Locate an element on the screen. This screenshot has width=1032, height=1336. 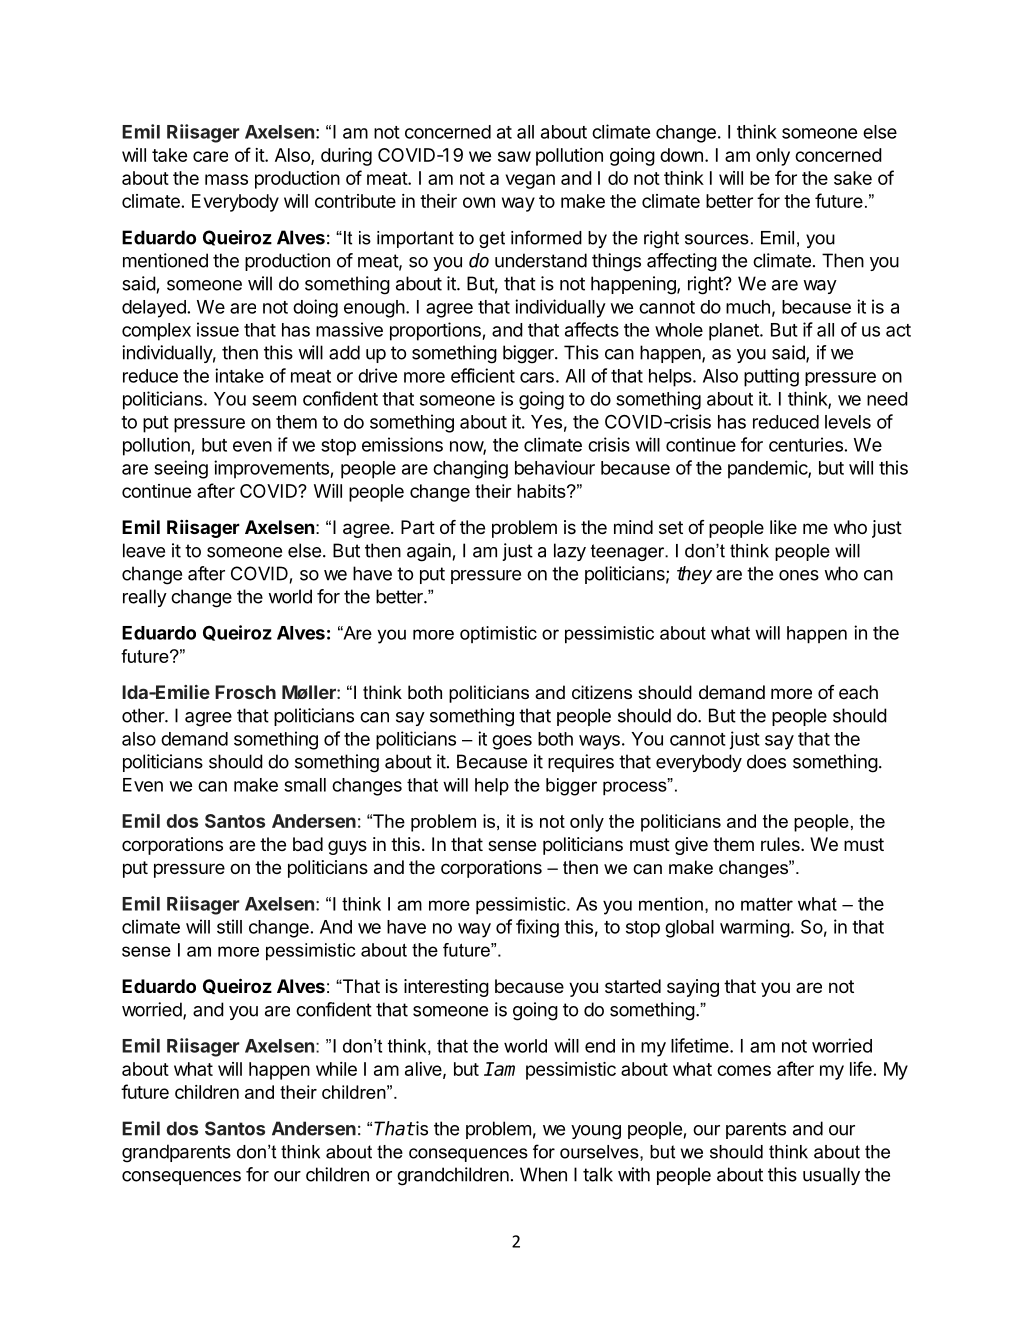
fixing is located at coordinates (537, 928).
